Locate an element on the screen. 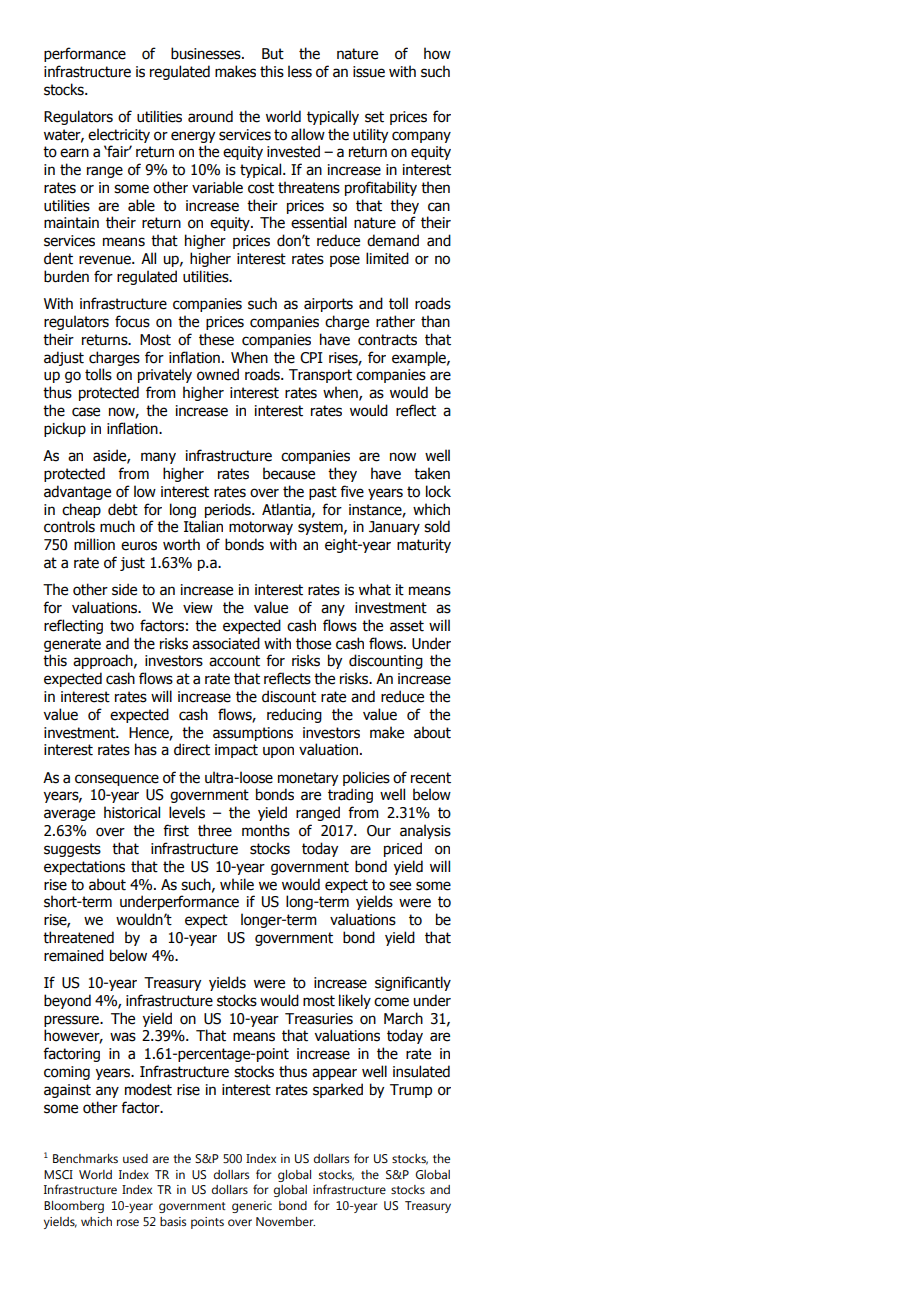  threatened is located at coordinates (78, 937).
